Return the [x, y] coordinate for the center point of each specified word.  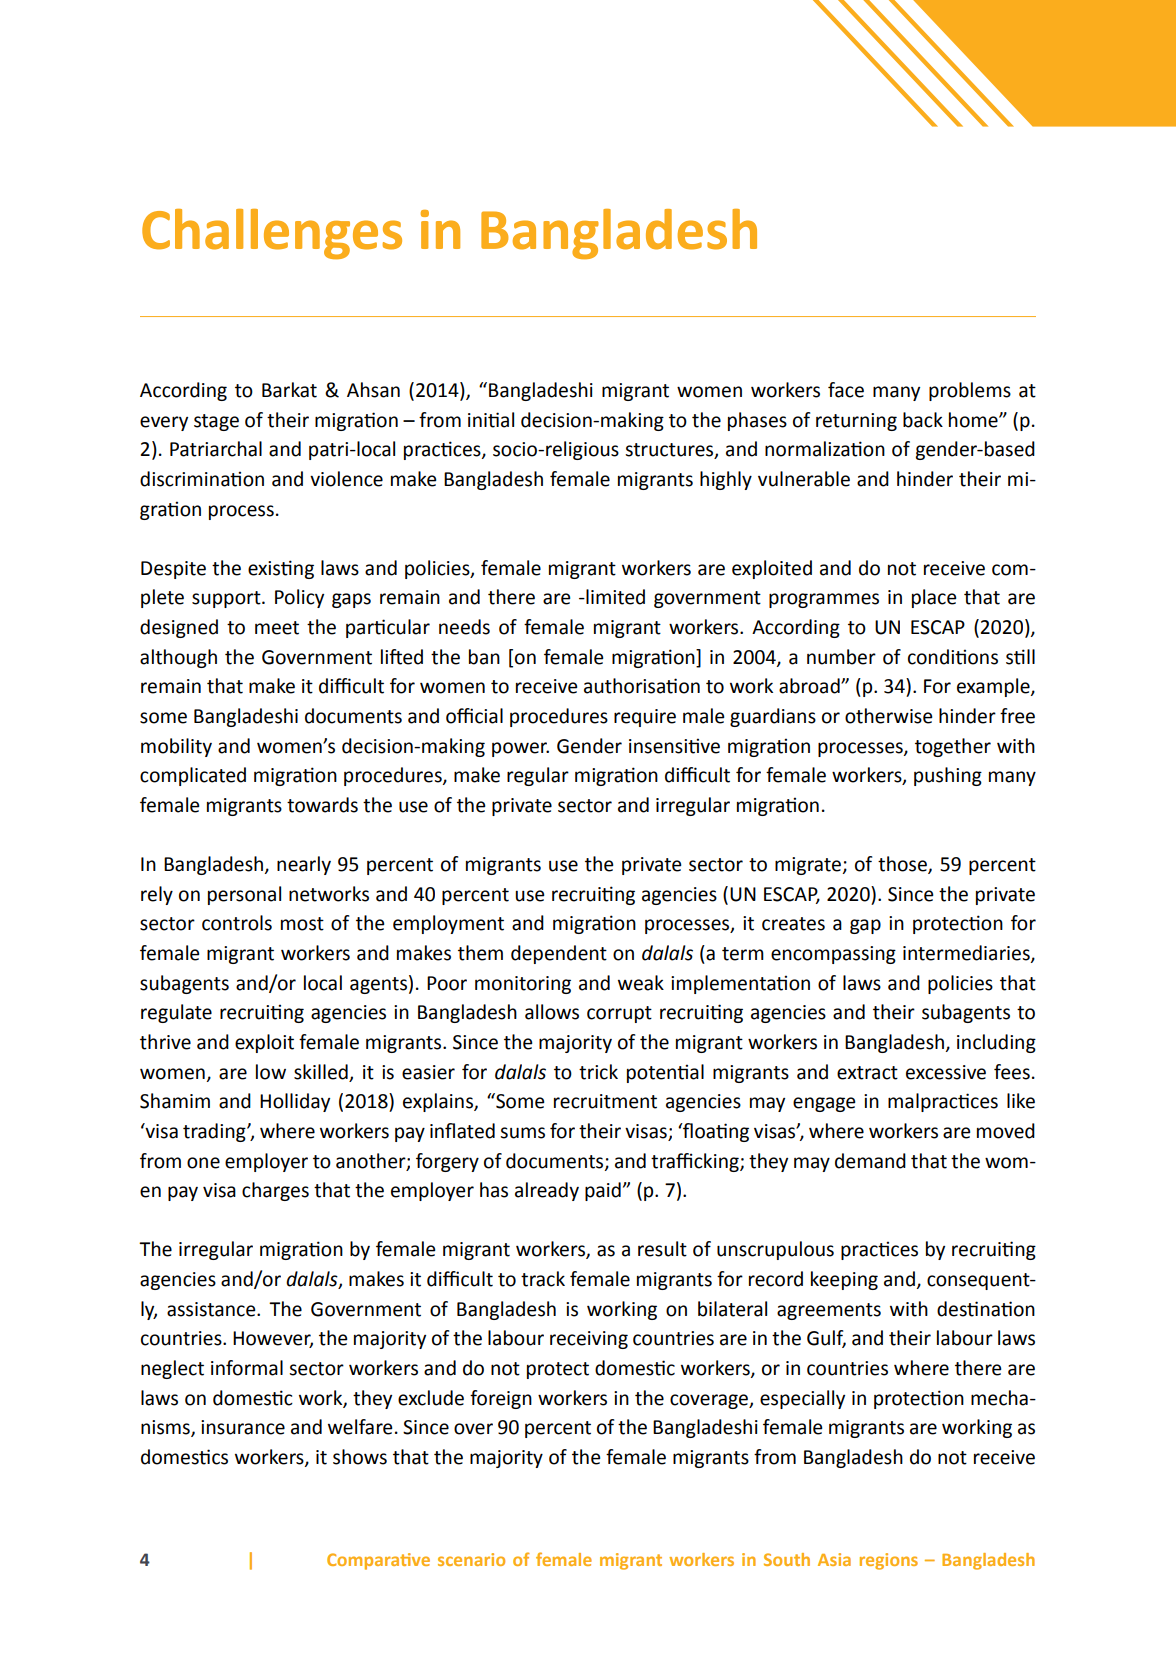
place [934, 598]
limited [614, 597]
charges [275, 1191]
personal [244, 895]
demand [870, 1161]
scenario [471, 1559]
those [903, 865]
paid [603, 1191]
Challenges [272, 234]
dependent [559, 954]
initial [491, 420]
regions [889, 1561]
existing [281, 569]
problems [970, 391]
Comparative [378, 1561]
